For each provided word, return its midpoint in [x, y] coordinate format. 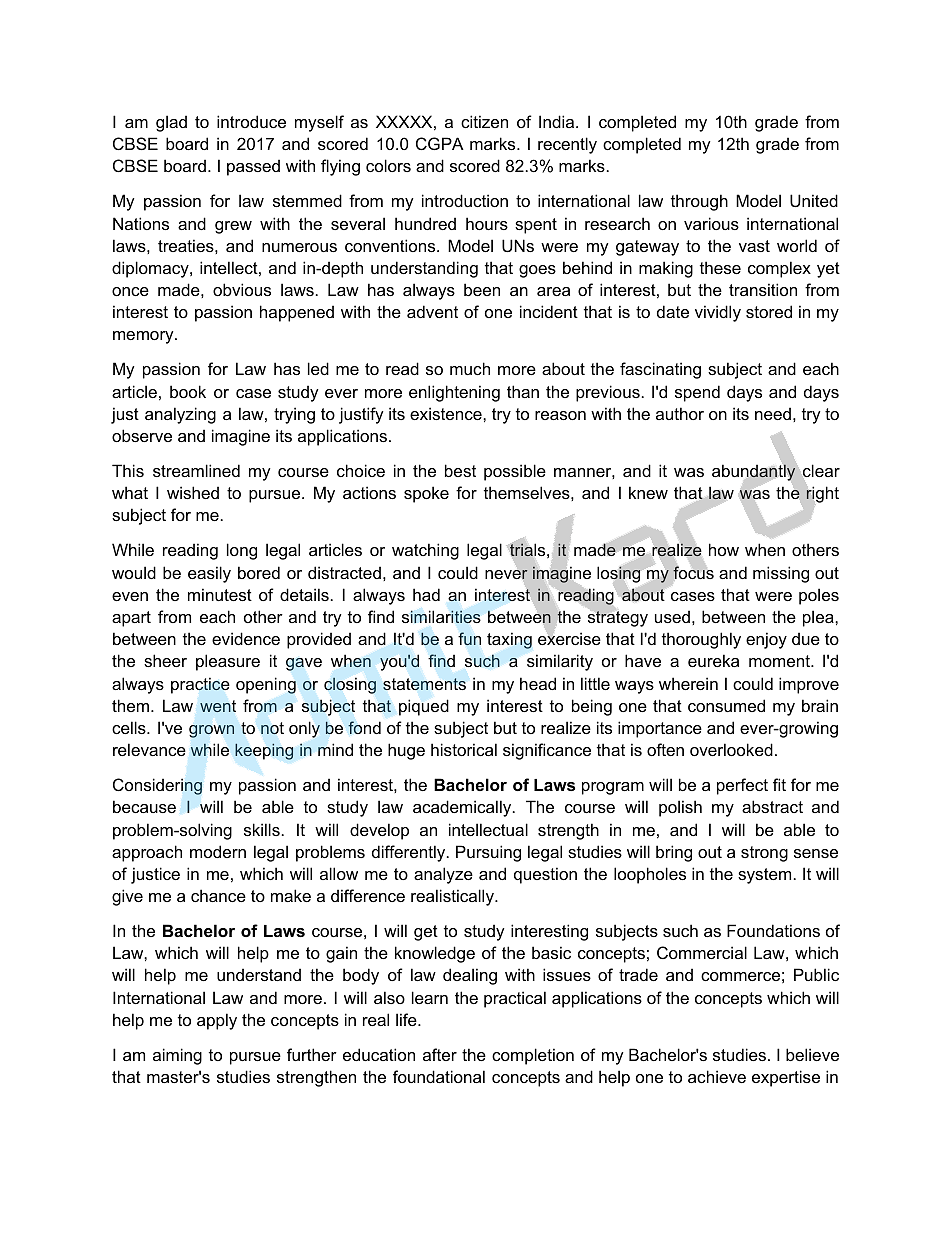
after [440, 1054]
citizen [484, 121]
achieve [717, 1076]
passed [253, 167]
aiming [177, 1056]
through [699, 202]
